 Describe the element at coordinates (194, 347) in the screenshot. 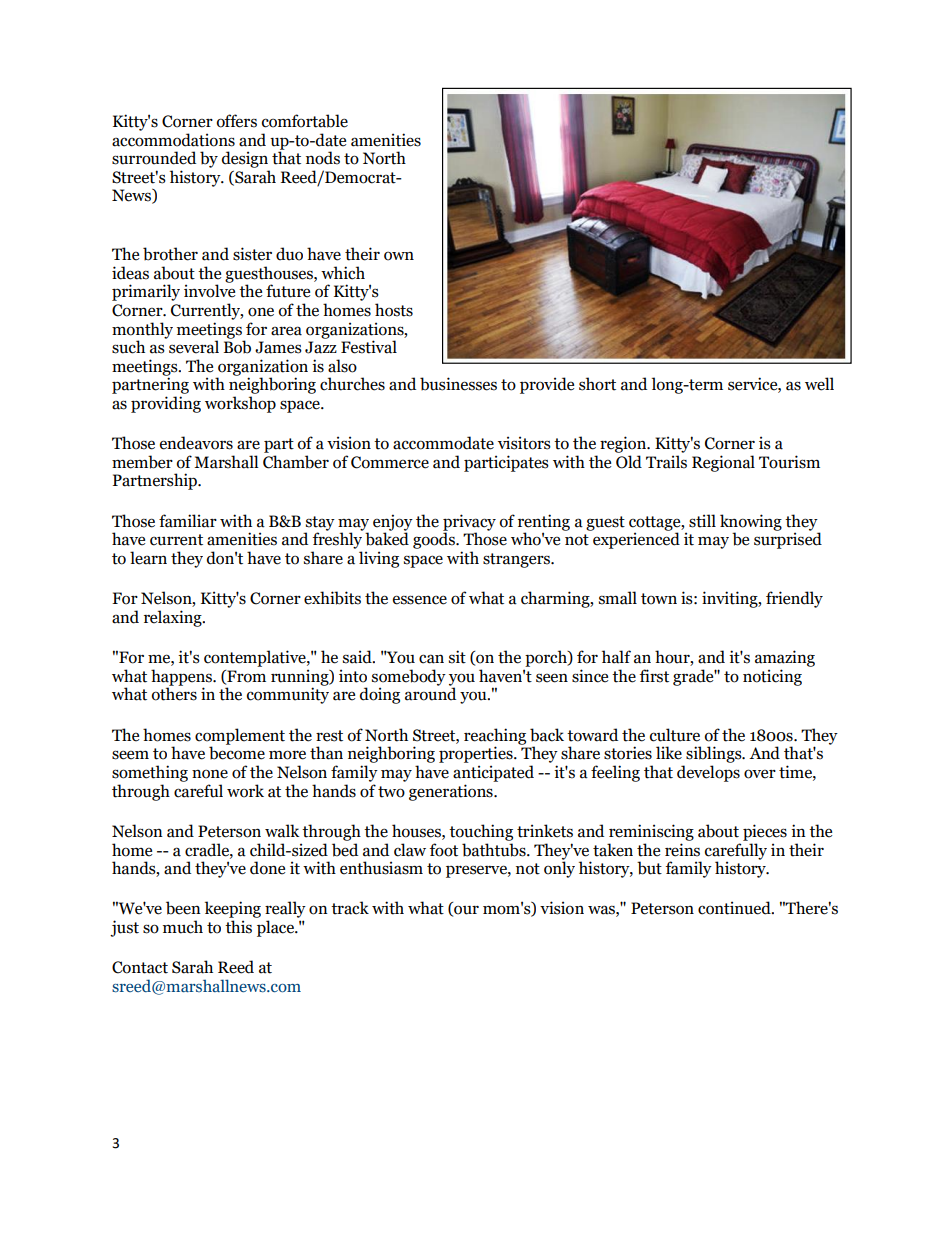

I see `several` at that location.
